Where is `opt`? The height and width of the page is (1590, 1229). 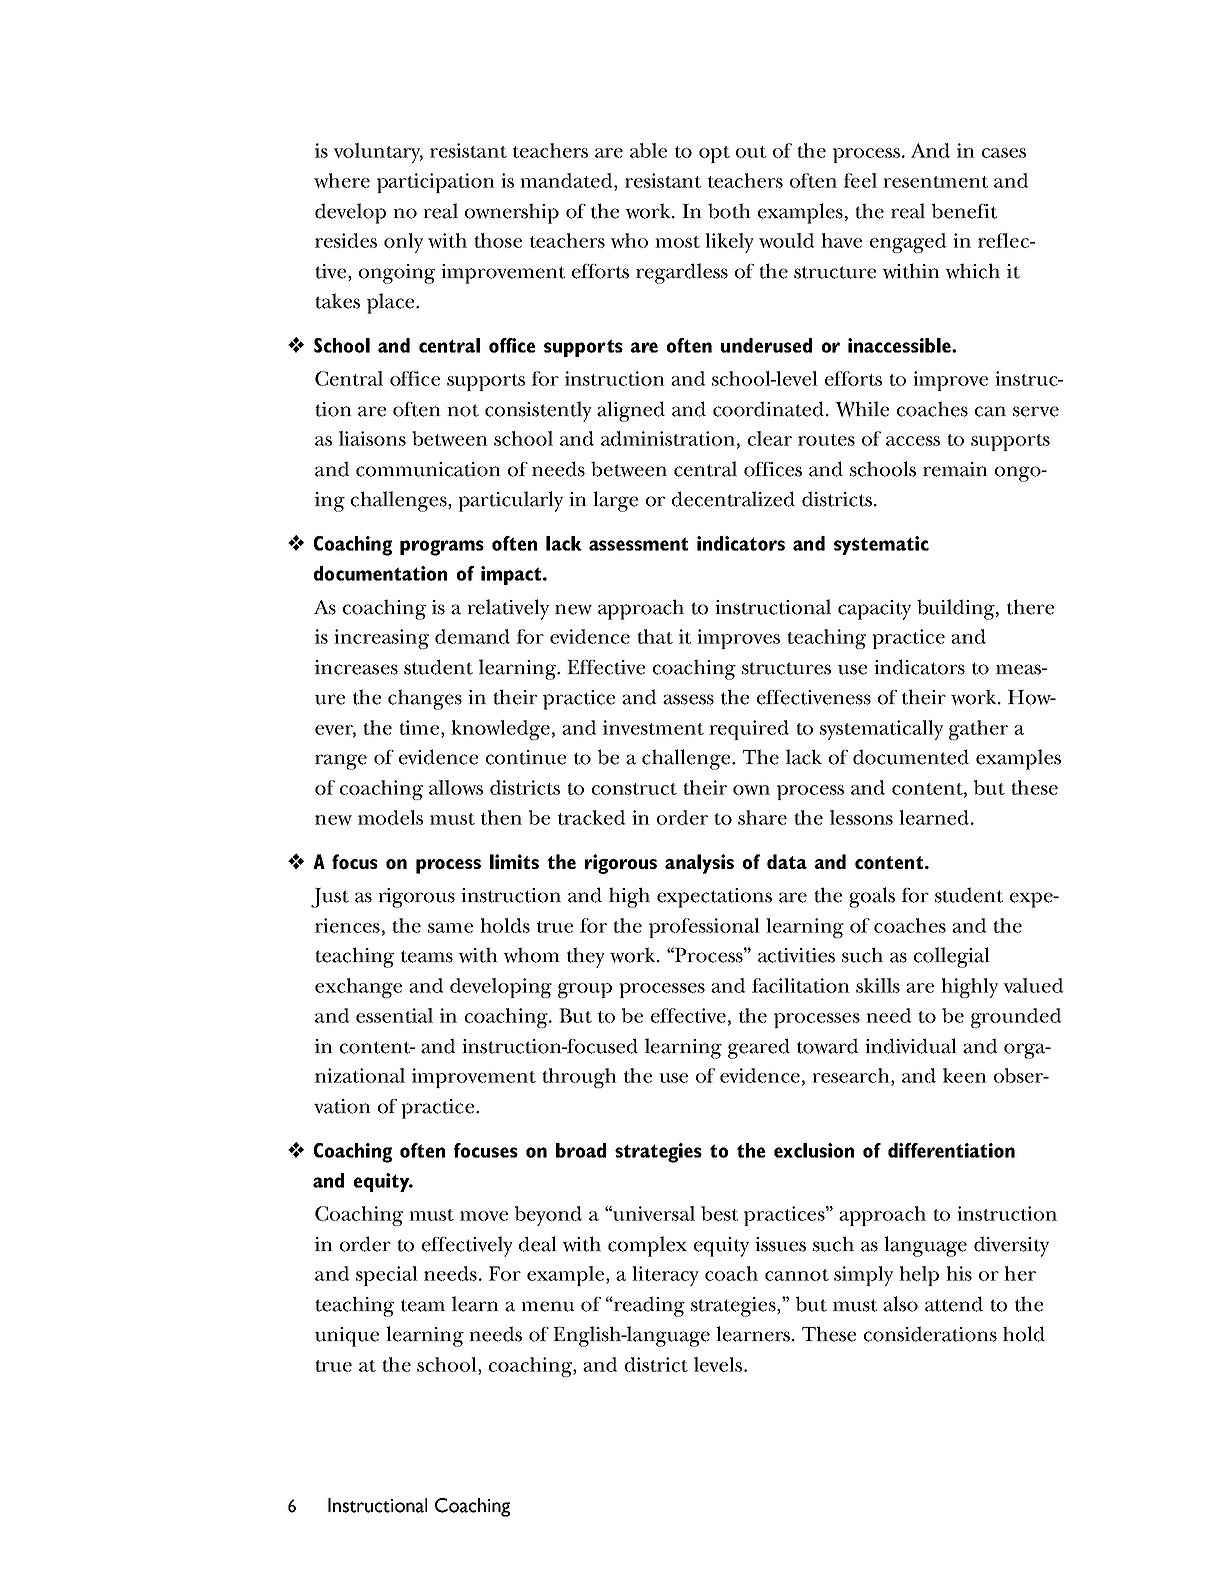 opt is located at coordinates (714, 154).
